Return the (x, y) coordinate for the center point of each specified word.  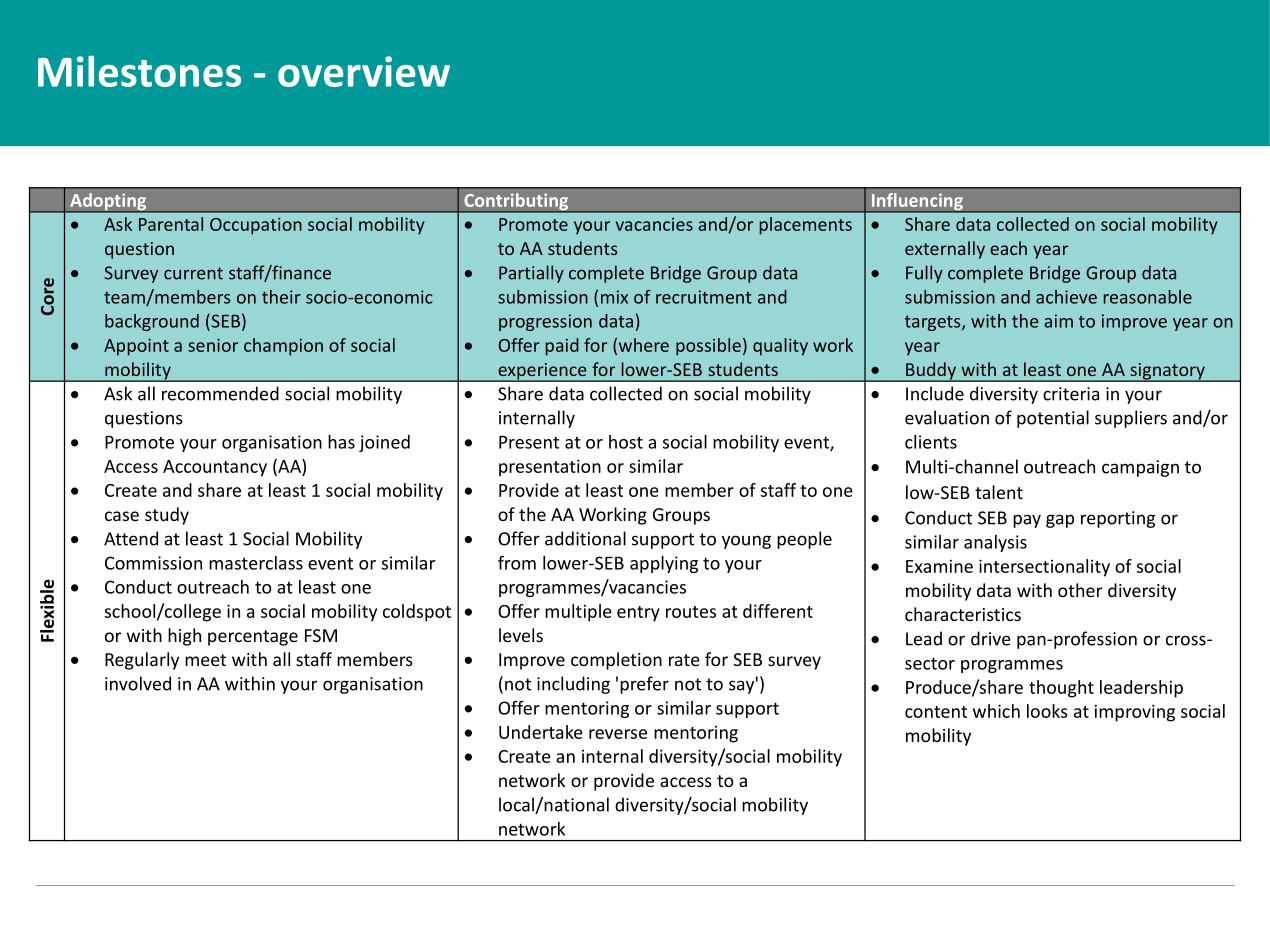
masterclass (256, 563)
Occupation (256, 226)
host (626, 442)
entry (638, 614)
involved (138, 683)
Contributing (516, 203)
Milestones (139, 71)
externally (945, 250)
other (1080, 590)
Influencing (917, 203)
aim (1058, 321)
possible (708, 347)
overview (364, 71)
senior (213, 345)
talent (999, 492)
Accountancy (215, 468)
